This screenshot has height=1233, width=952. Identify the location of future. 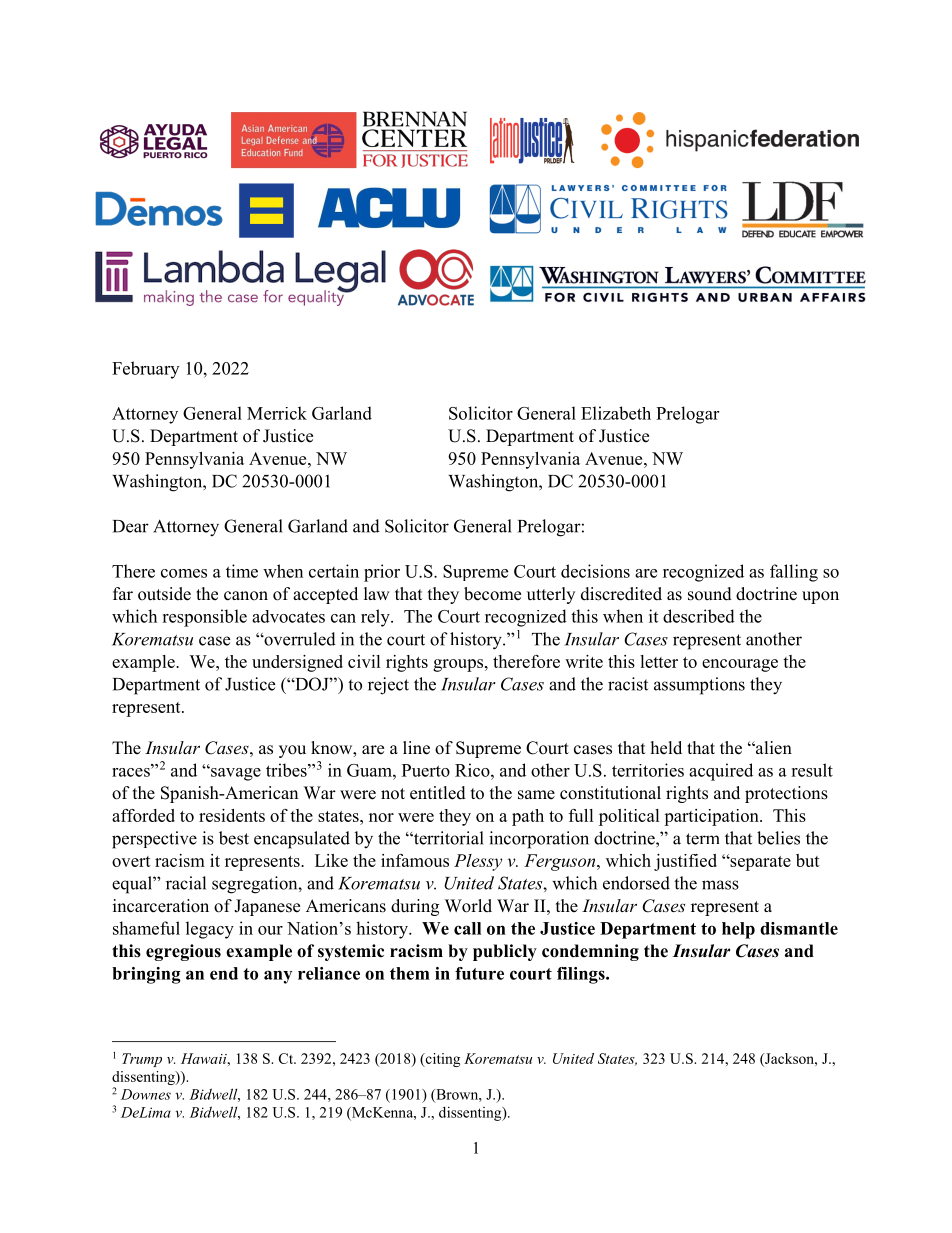
(479, 973).
